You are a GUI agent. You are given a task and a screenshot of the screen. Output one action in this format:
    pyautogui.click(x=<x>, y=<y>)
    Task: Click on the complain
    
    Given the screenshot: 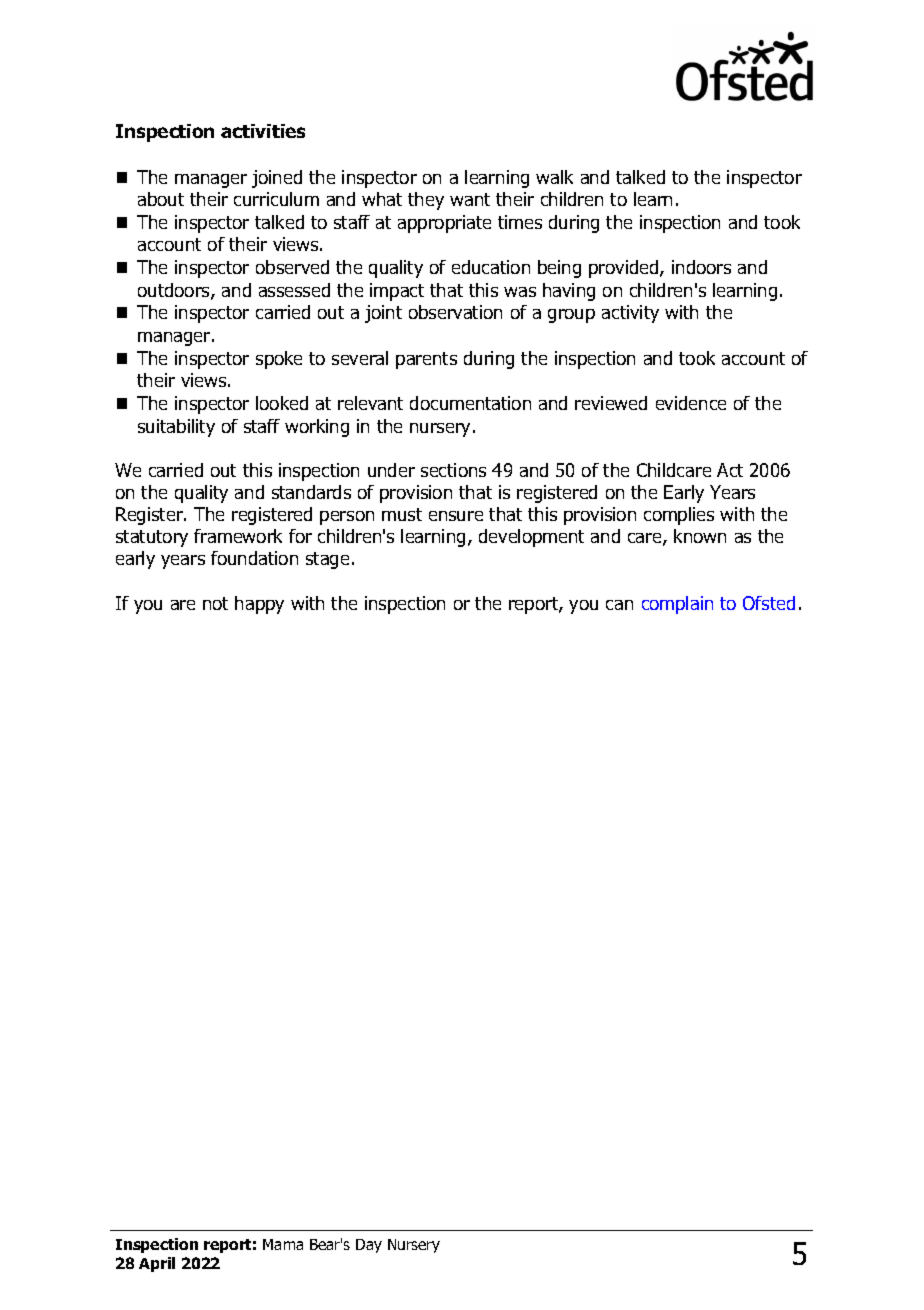 What is the action you would take?
    pyautogui.click(x=677, y=605)
